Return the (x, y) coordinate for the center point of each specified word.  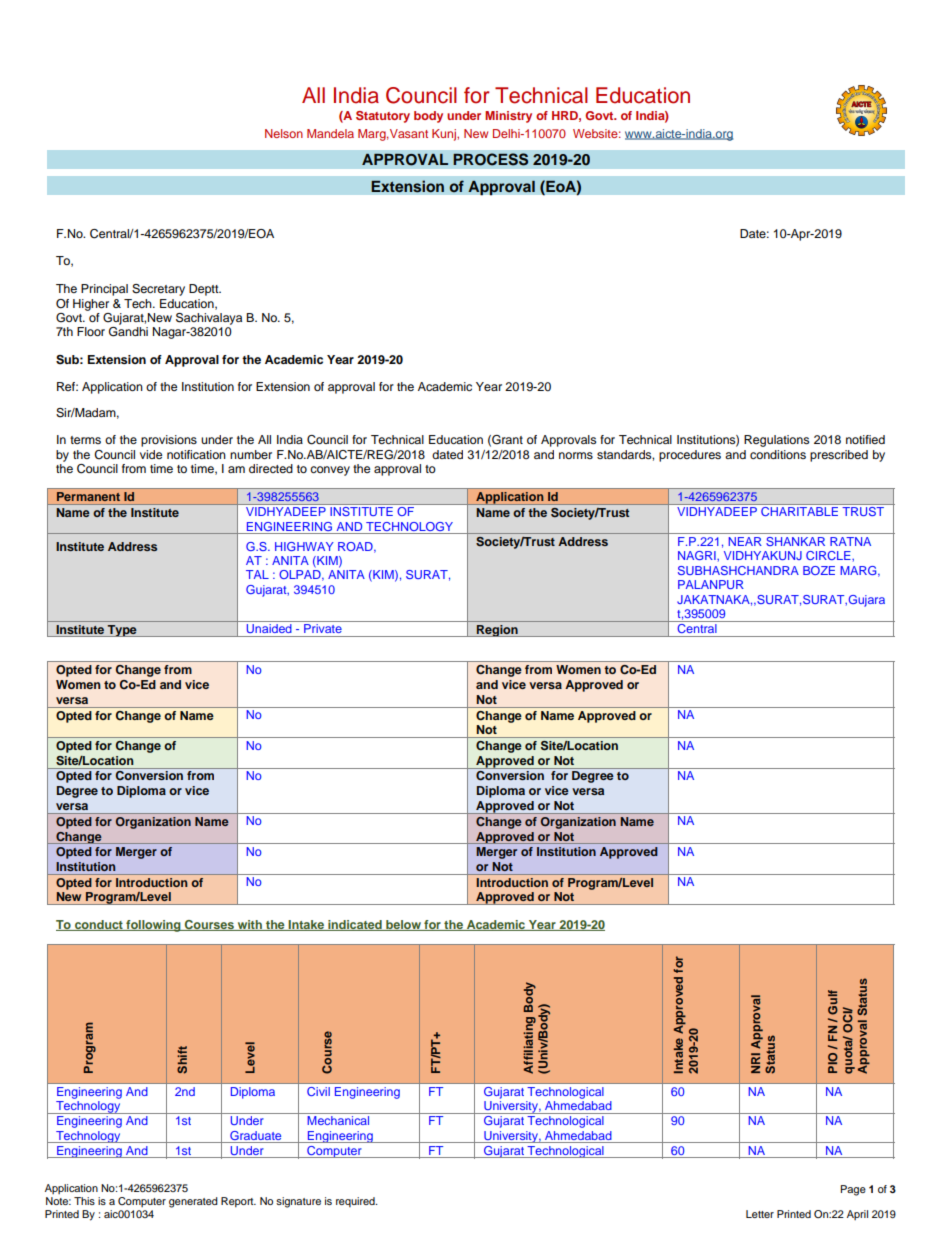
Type (122, 631)
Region (497, 631)
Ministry (508, 117)
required (356, 1202)
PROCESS (491, 159)
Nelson (284, 133)
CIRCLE (829, 555)
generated (193, 1202)
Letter (760, 1214)
